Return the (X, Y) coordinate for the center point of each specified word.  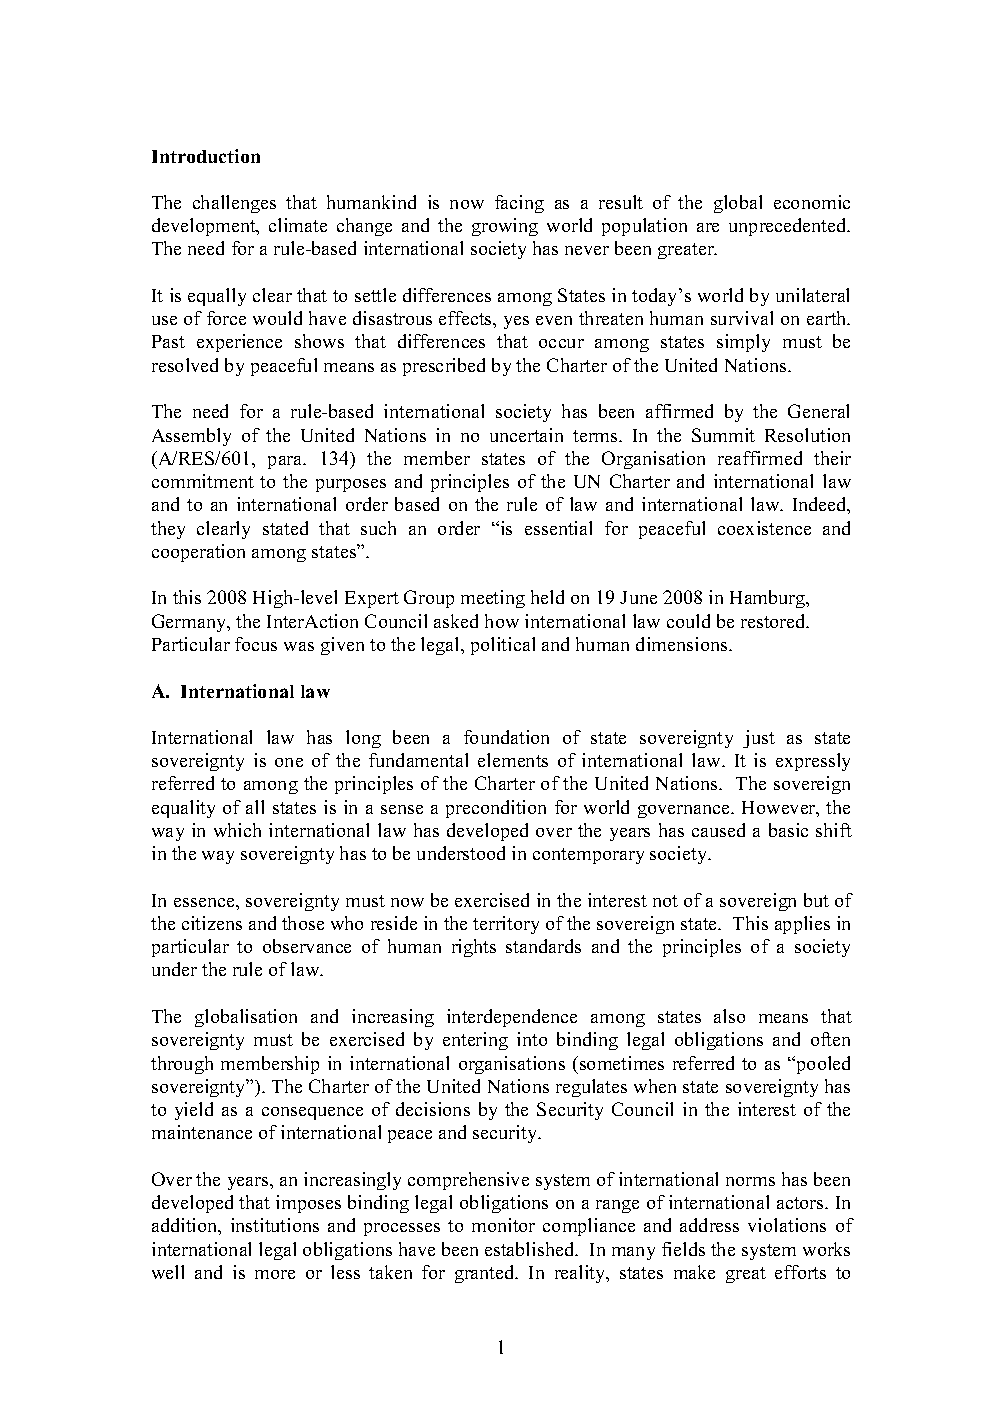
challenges (234, 204)
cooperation (198, 553)
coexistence (764, 528)
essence (205, 902)
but (816, 900)
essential (558, 528)
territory (506, 925)
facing (519, 204)
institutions (275, 1225)
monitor (503, 1225)
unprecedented (789, 227)
